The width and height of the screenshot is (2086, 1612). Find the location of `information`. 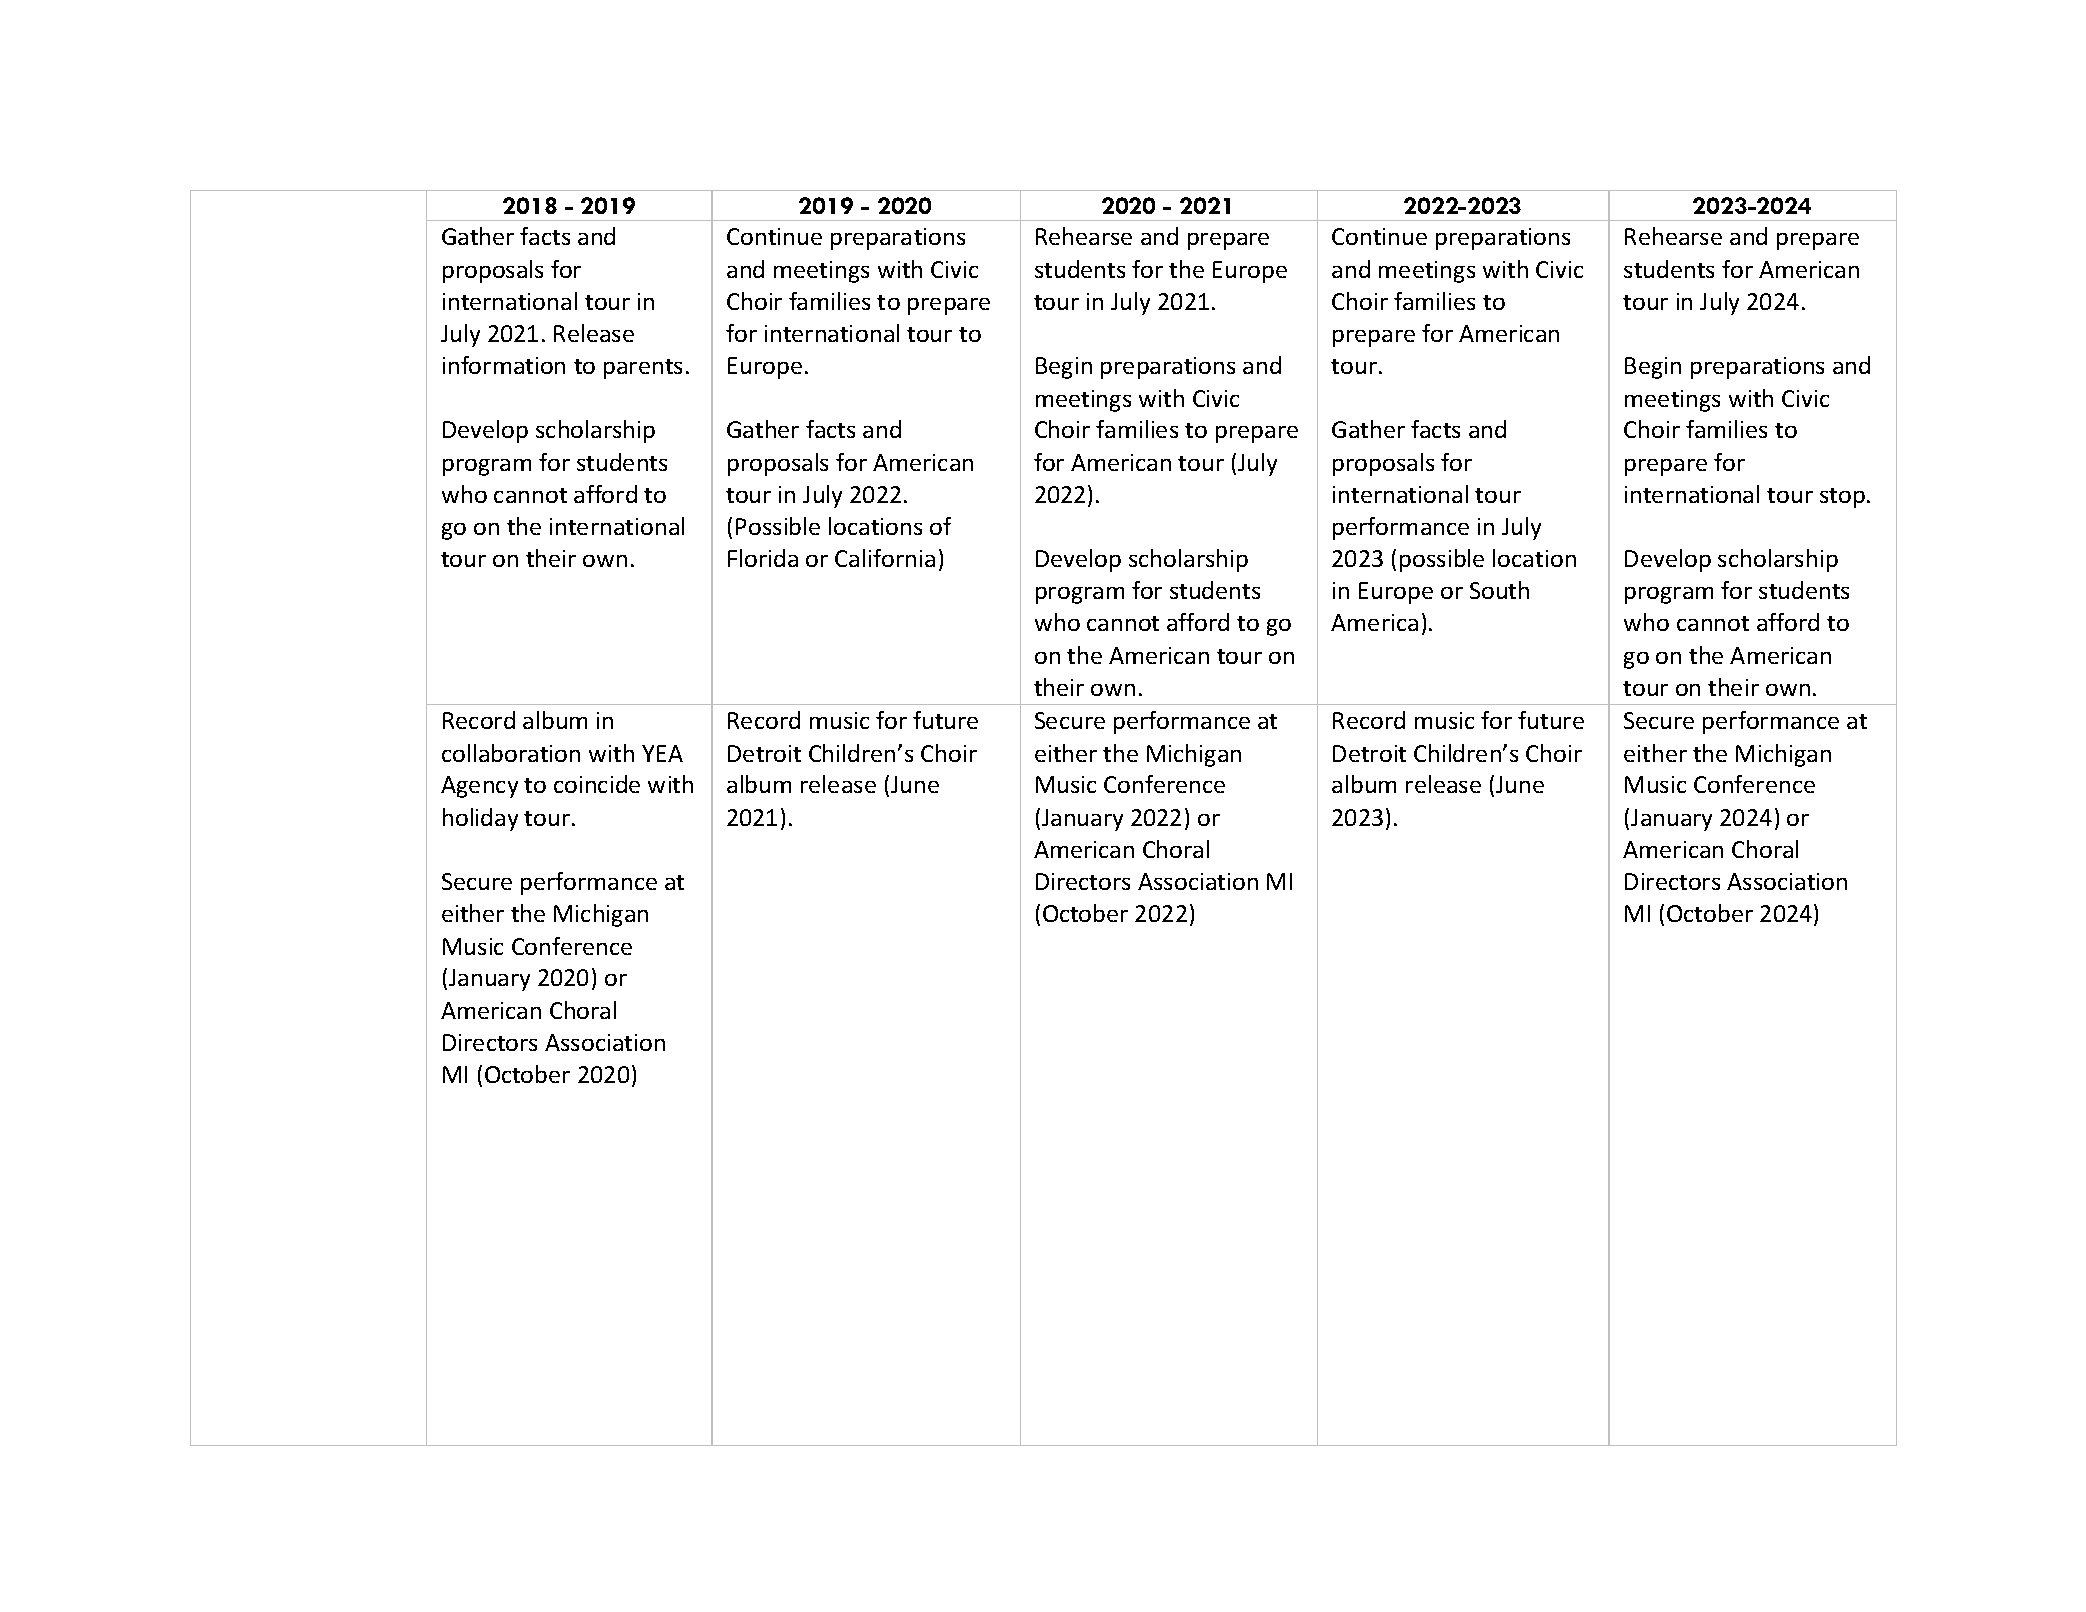

information is located at coordinates (504, 365).
